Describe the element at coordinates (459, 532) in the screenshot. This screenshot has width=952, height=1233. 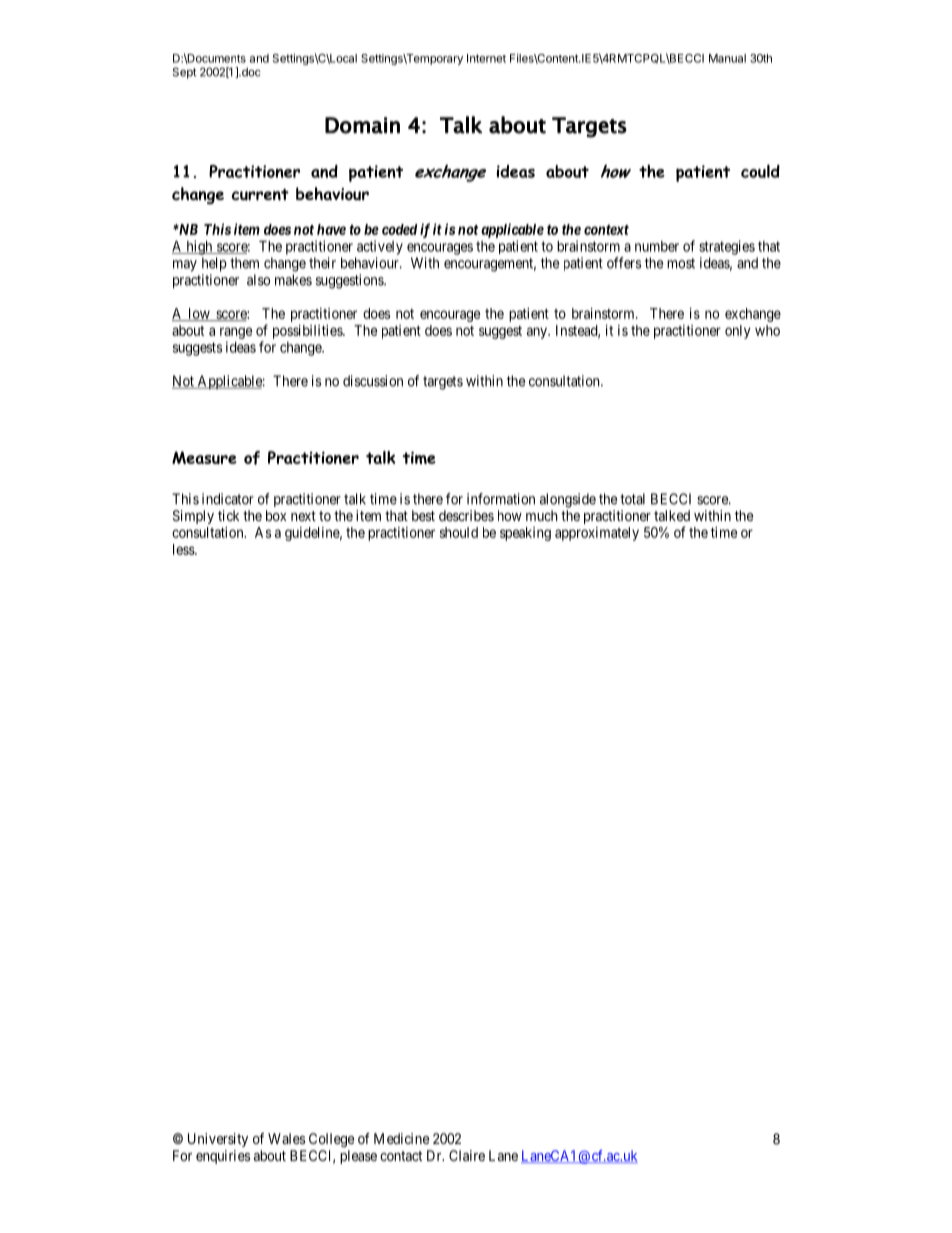
I see `should` at that location.
